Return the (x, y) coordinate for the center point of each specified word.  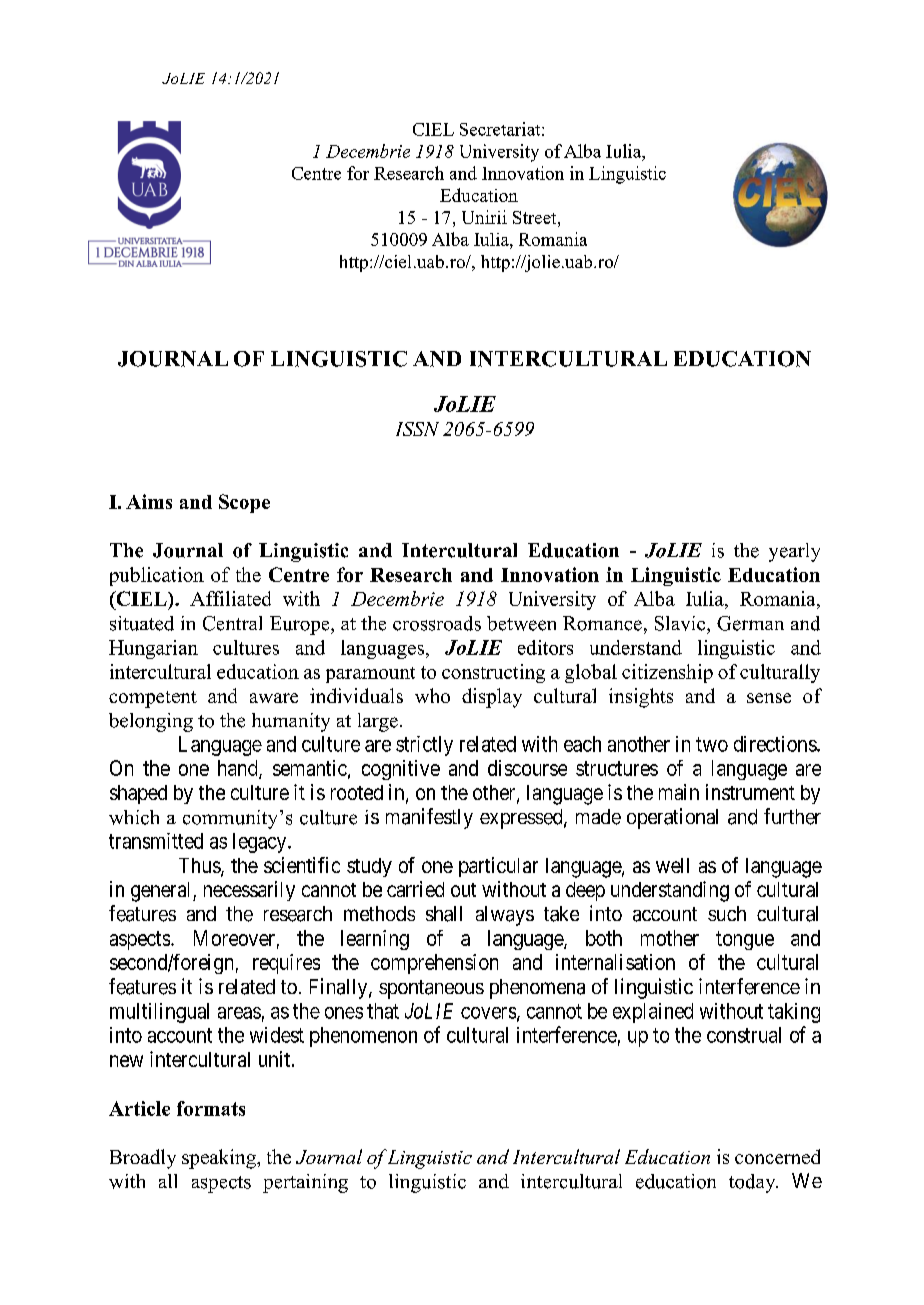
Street (536, 217)
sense (769, 698)
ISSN (417, 429)
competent (153, 699)
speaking (220, 1159)
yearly (794, 552)
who (432, 695)
